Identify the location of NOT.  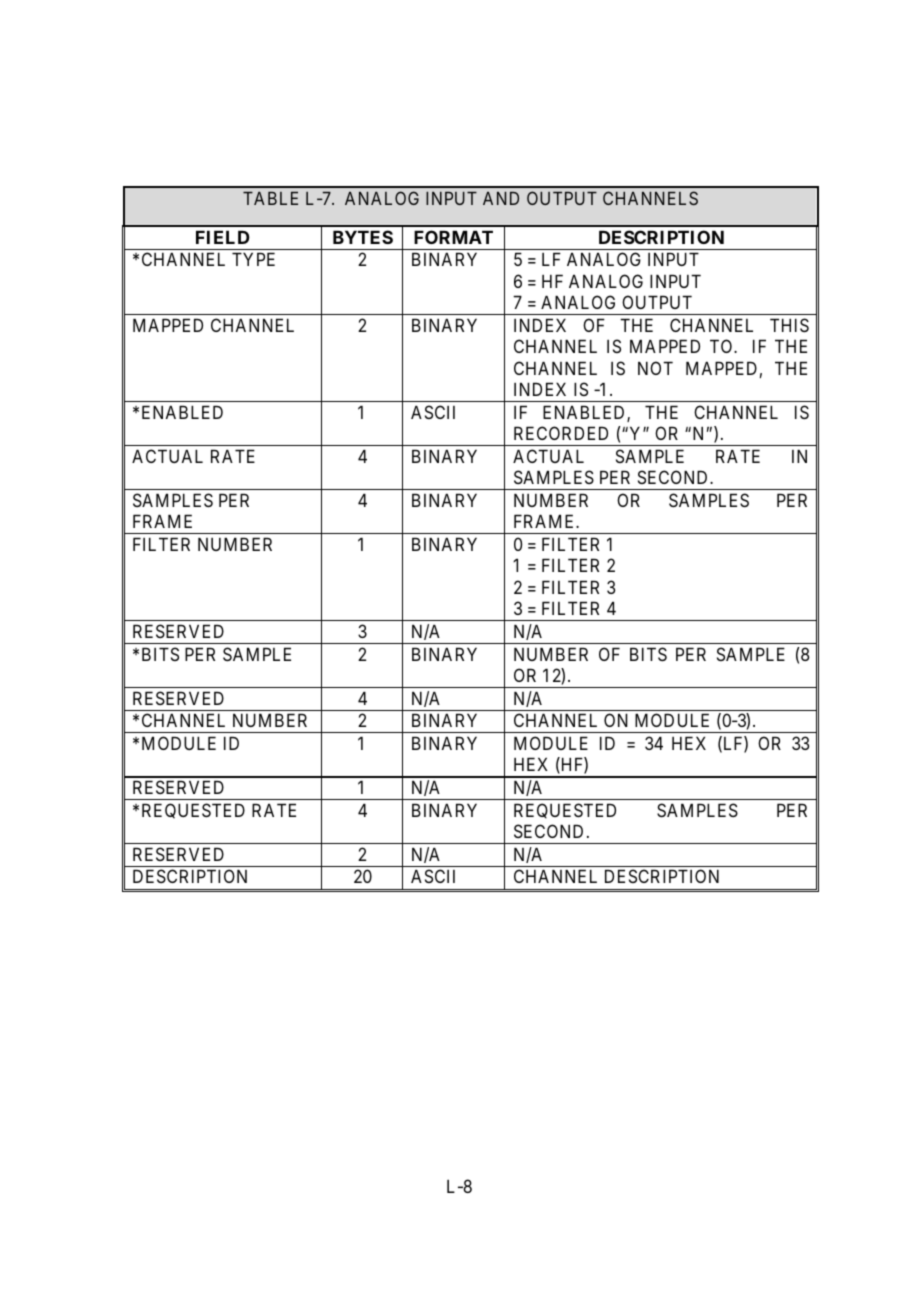
(655, 368).
